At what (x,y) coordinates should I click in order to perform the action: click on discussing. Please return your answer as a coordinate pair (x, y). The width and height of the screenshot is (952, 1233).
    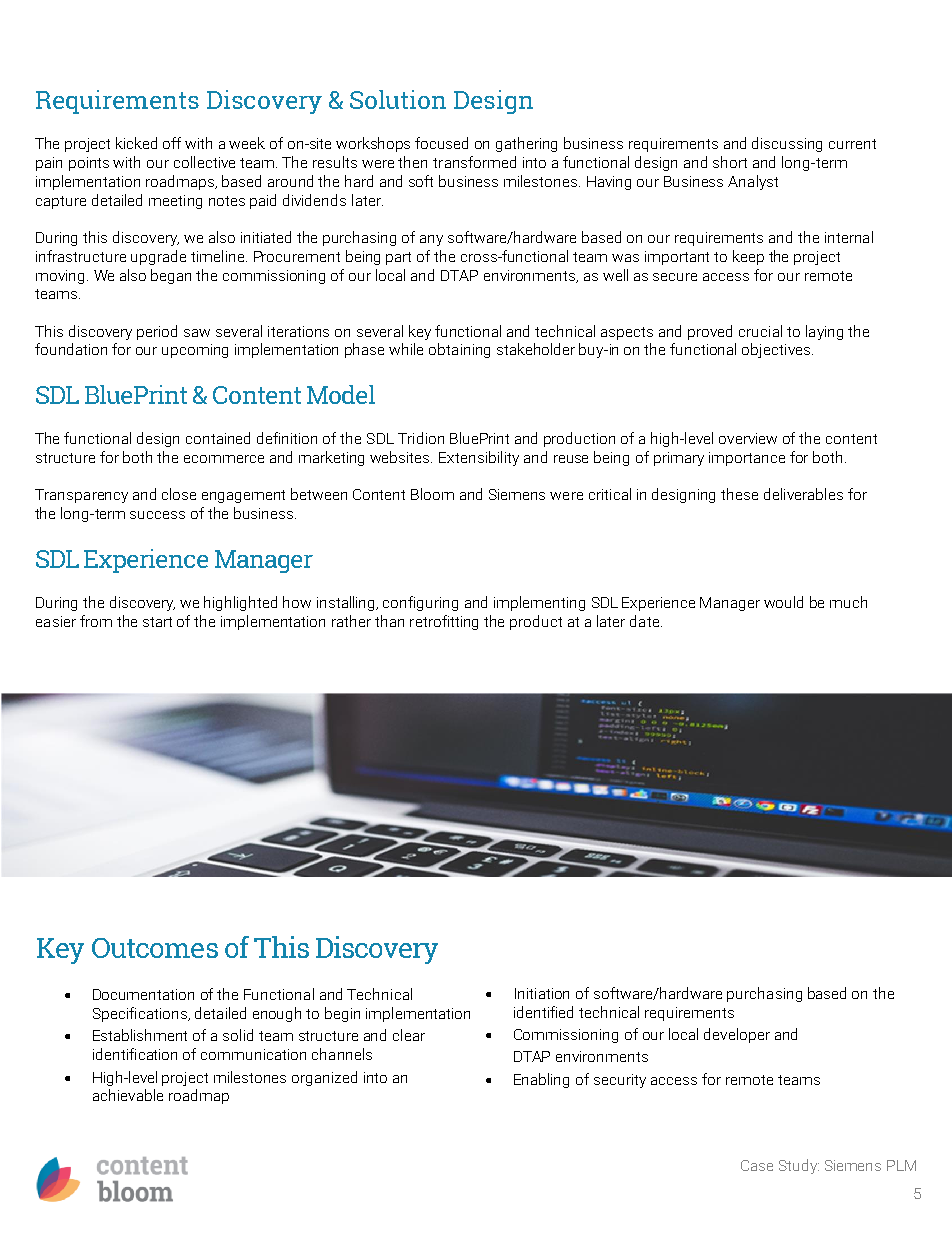
    Looking at the image, I should click on (787, 144).
